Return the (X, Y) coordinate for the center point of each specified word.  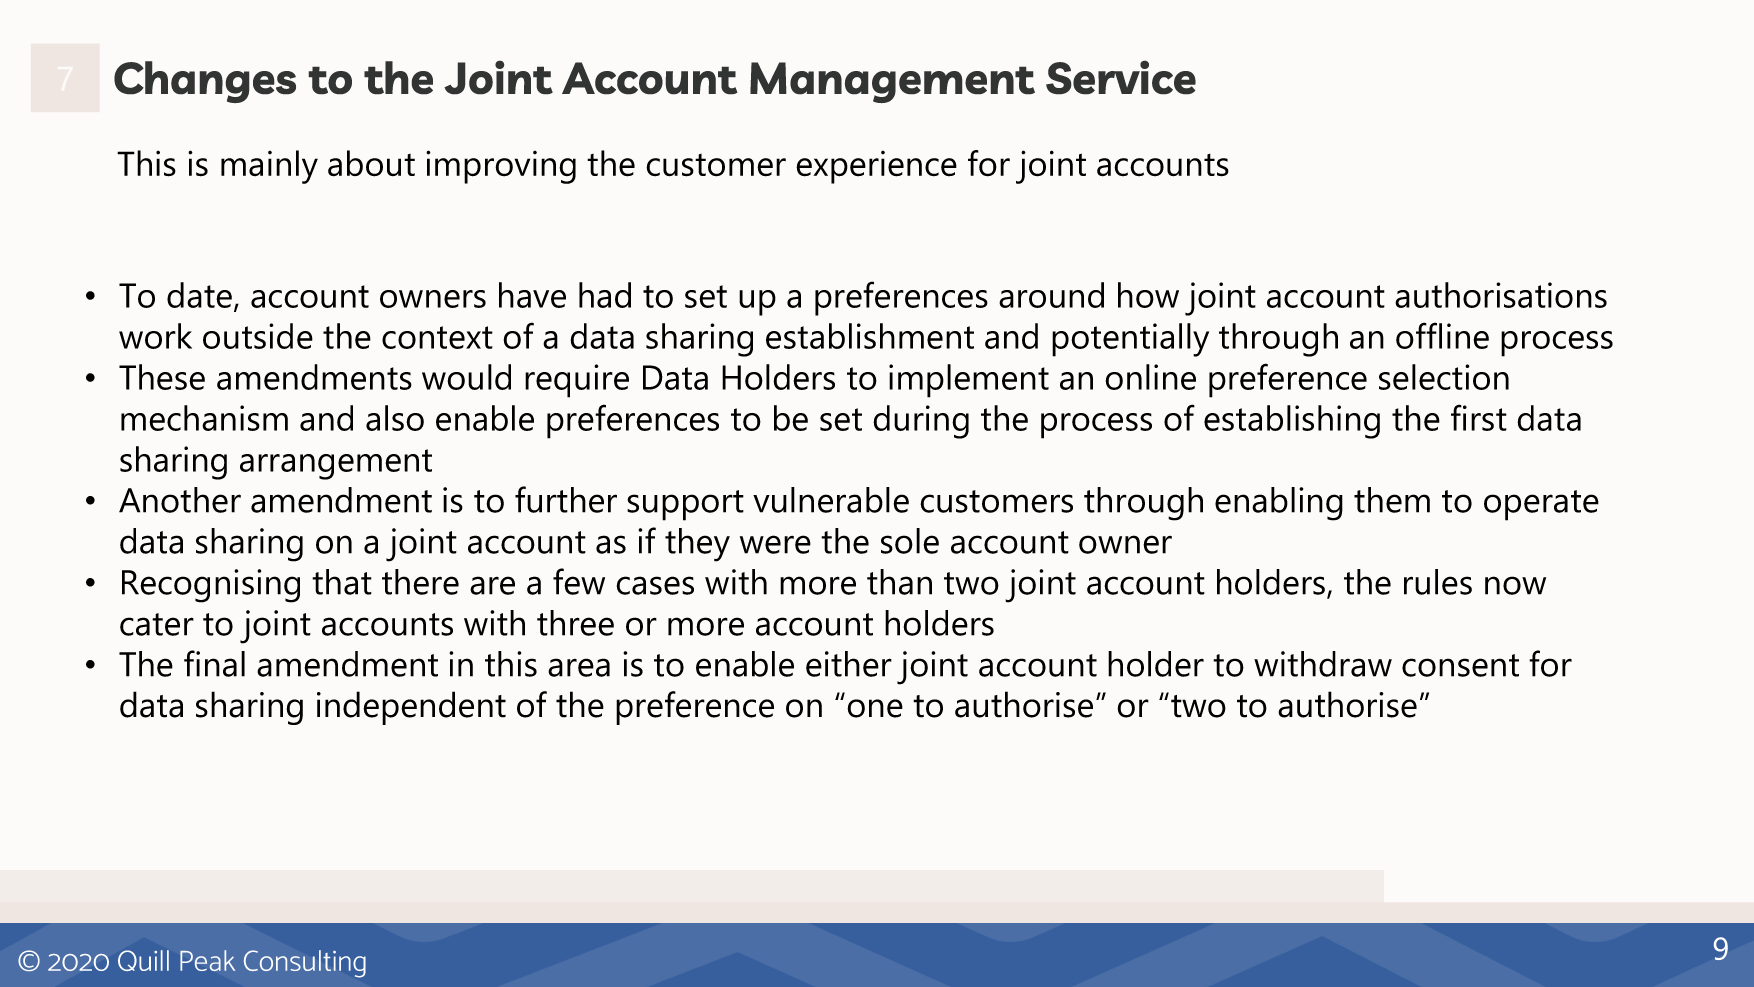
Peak (207, 960)
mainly (269, 167)
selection (1444, 377)
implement (969, 381)
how (1148, 295)
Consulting (305, 964)
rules (1438, 582)
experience (876, 167)
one (875, 708)
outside (258, 336)
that (342, 582)
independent (411, 708)
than (899, 582)
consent (1460, 665)
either (849, 664)
